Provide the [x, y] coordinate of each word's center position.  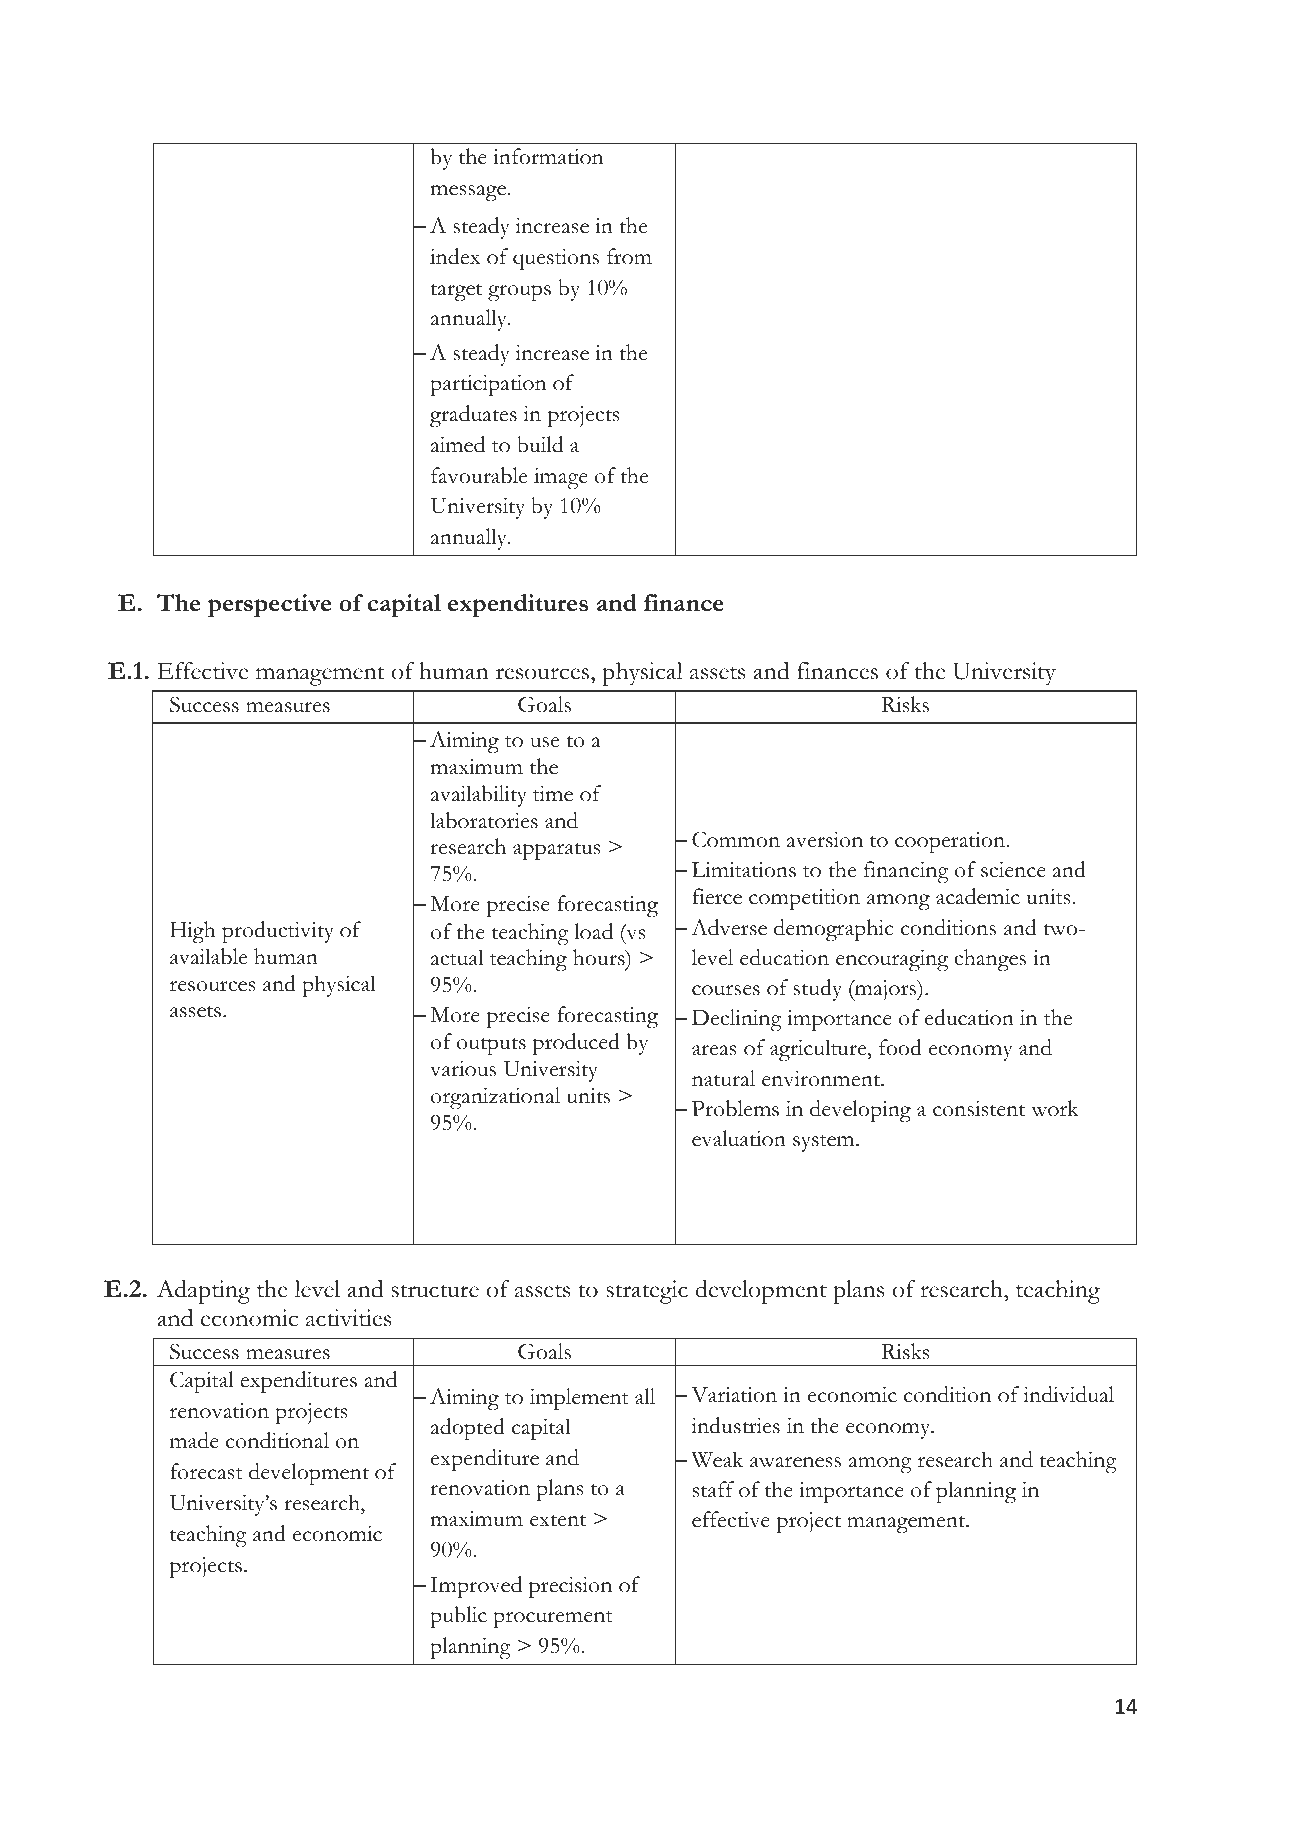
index [455, 256]
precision [570, 1587]
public [458, 1617]
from [629, 256]
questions [556, 259]
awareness [795, 1462]
